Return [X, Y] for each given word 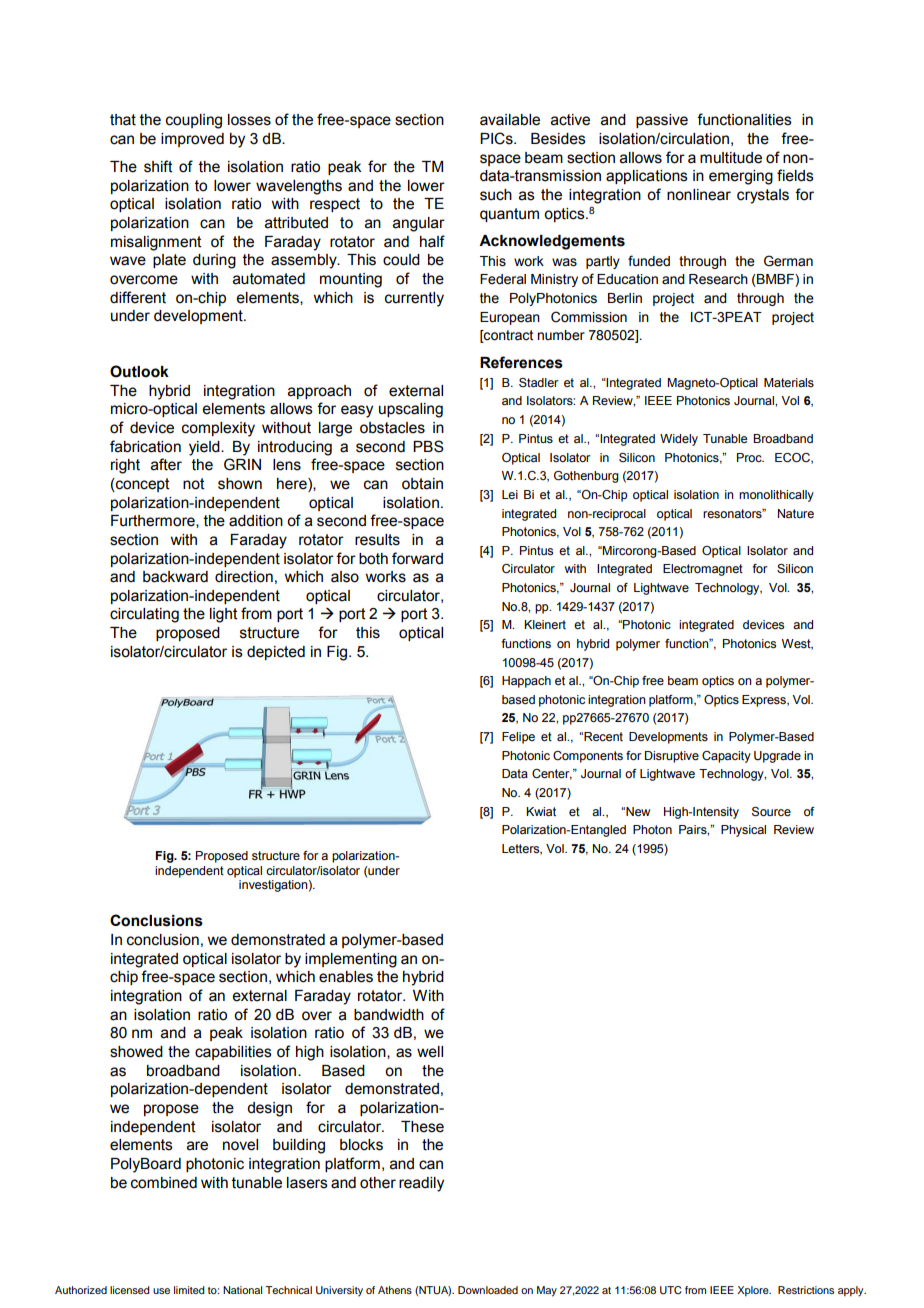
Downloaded [488, 1290]
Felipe [518, 738]
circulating [144, 615]
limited [189, 1290]
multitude [731, 158]
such [496, 195]
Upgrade [777, 757]
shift [158, 166]
